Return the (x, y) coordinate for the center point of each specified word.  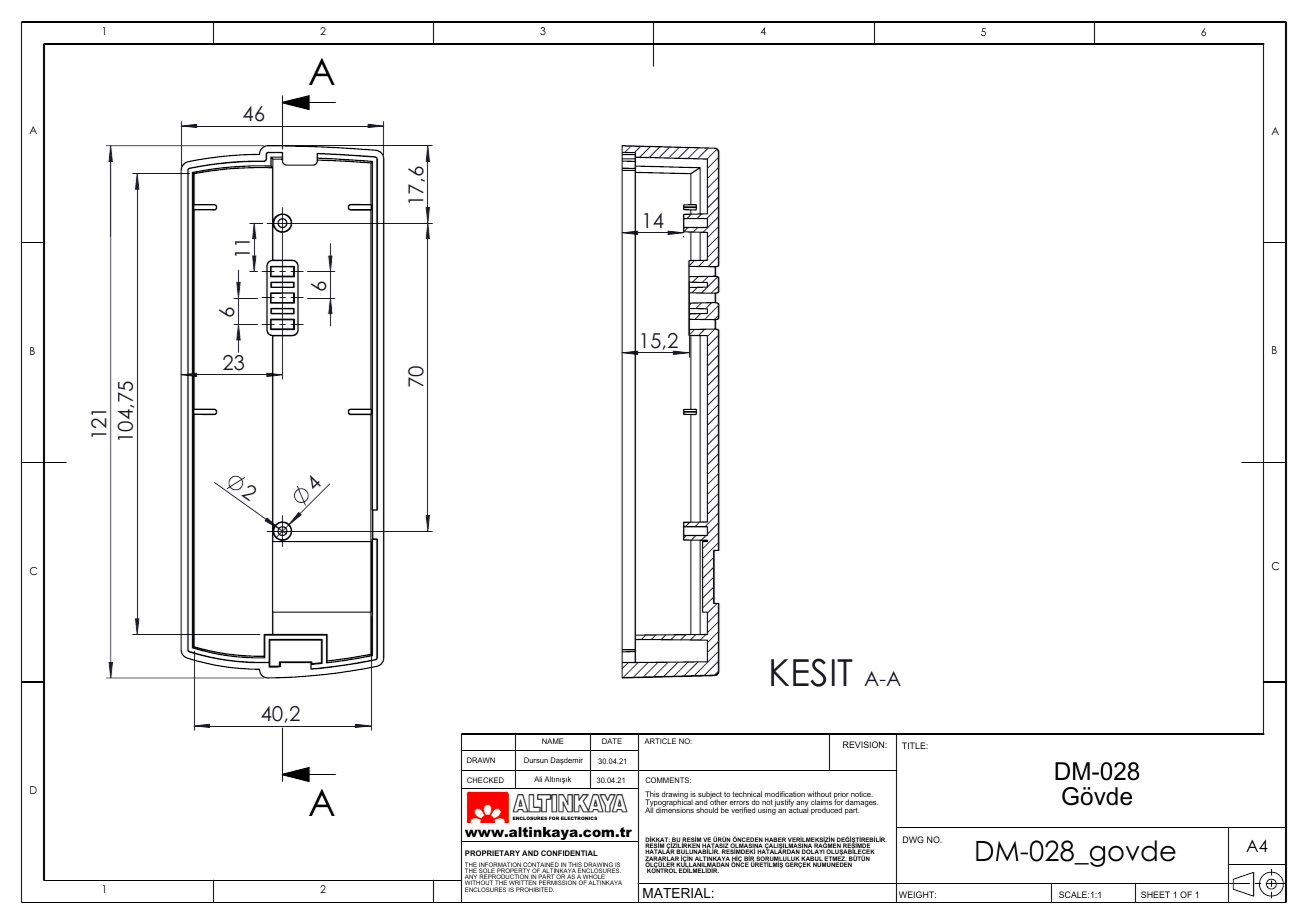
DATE (612, 741)
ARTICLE (660, 741)
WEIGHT (917, 894)
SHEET (1155, 894)
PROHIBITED (535, 889)
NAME (553, 741)
